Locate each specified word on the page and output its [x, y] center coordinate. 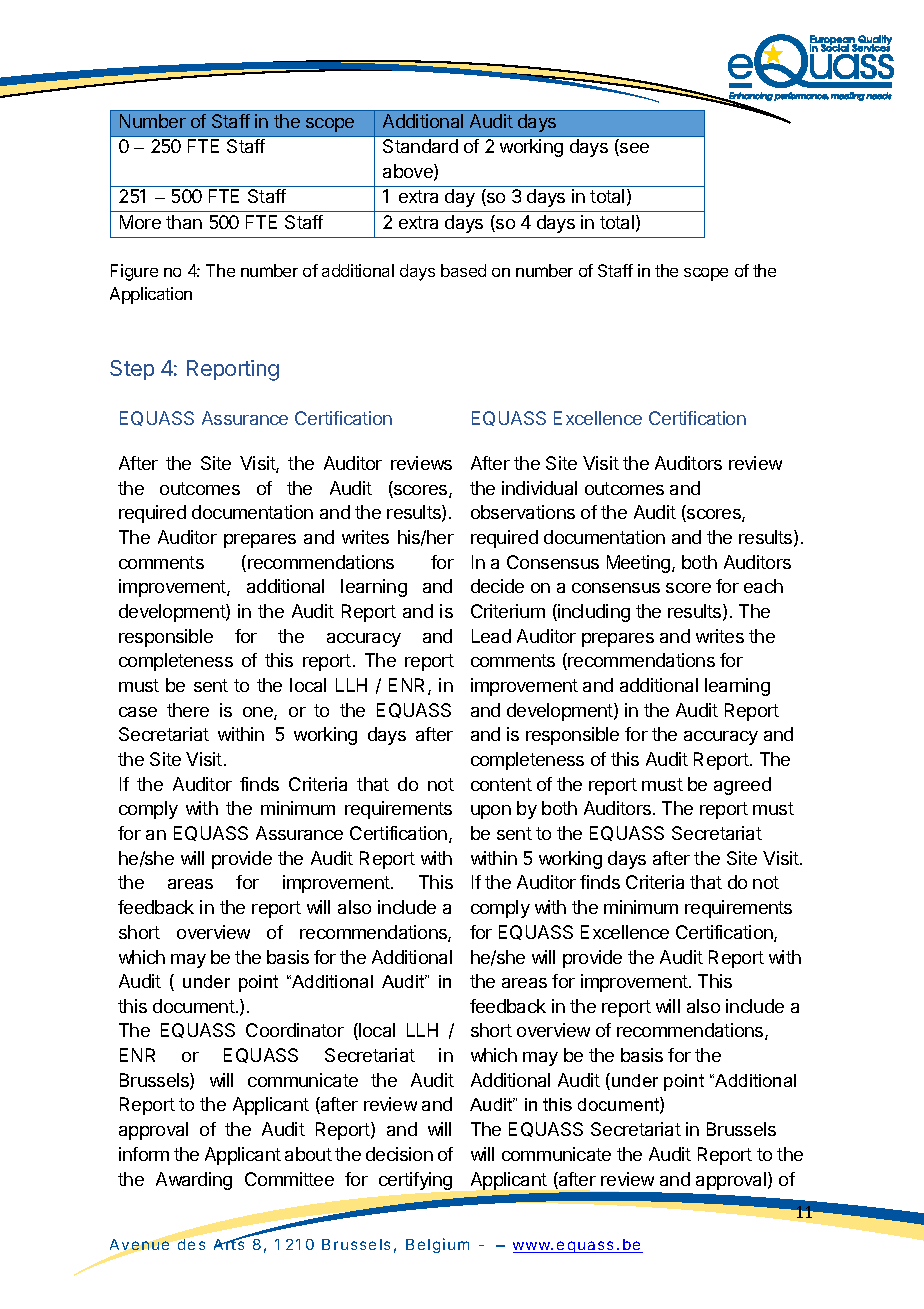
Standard [420, 146]
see [633, 149]
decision [399, 1154]
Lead [491, 636]
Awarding [194, 1181]
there [188, 710]
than [184, 222]
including [593, 613]
